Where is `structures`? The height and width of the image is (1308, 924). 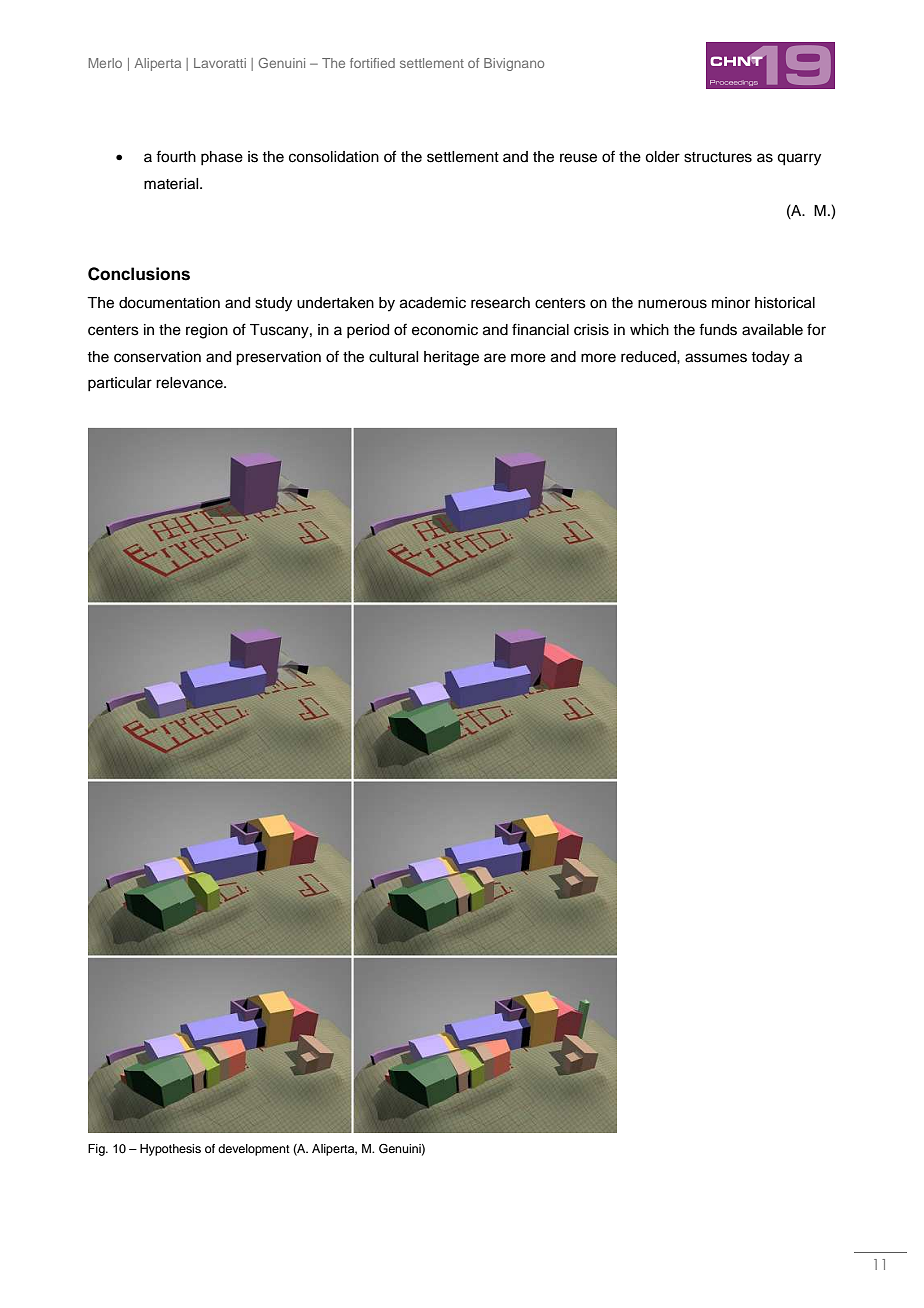
structures is located at coordinates (718, 157).
